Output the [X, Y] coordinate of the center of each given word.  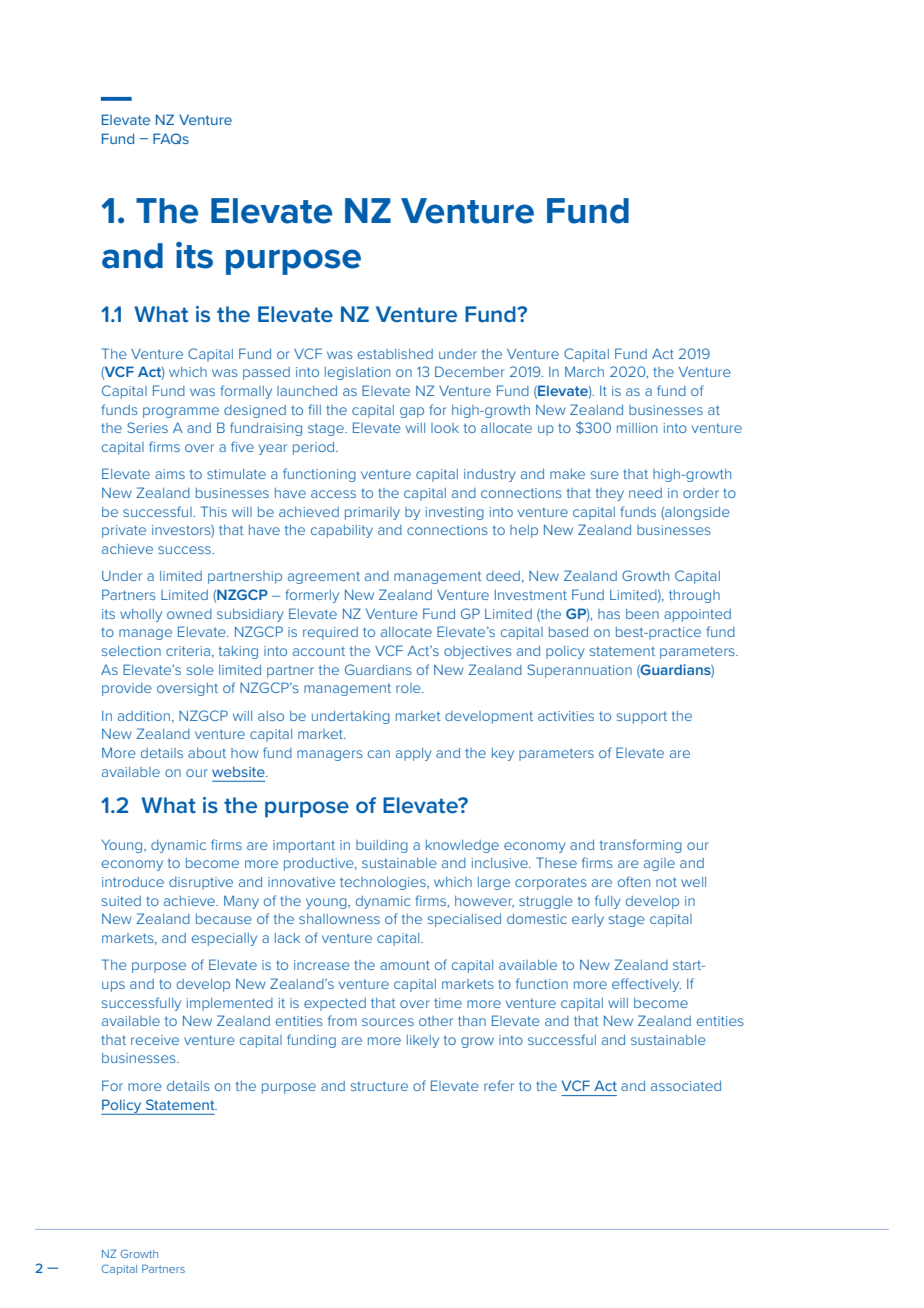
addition [144, 716]
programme [181, 412]
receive [155, 1040]
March [584, 371]
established [395, 354]
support [642, 717]
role [409, 688]
